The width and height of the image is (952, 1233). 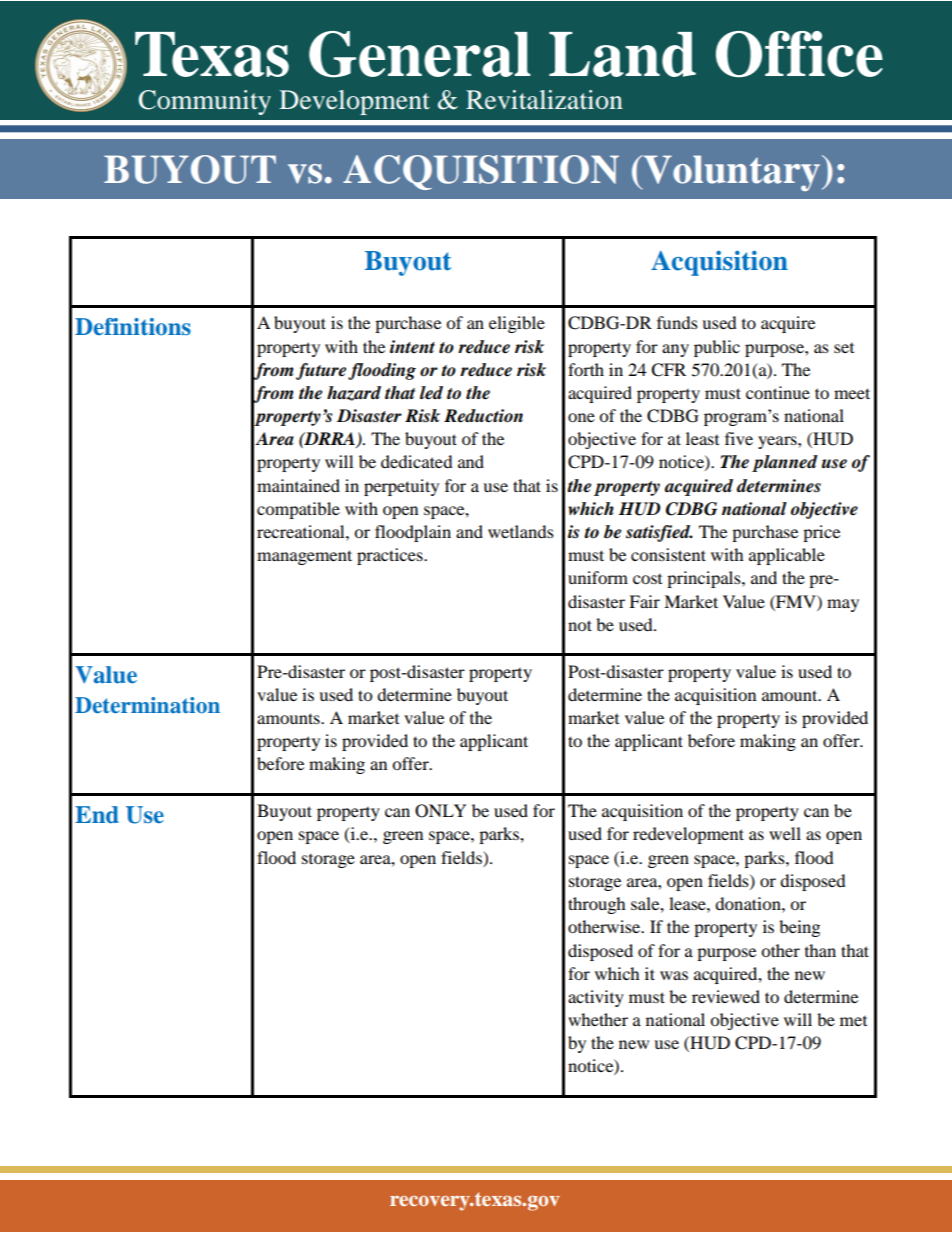 What do you see at coordinates (787, 556) in the image?
I see `applicable` at bounding box center [787, 556].
